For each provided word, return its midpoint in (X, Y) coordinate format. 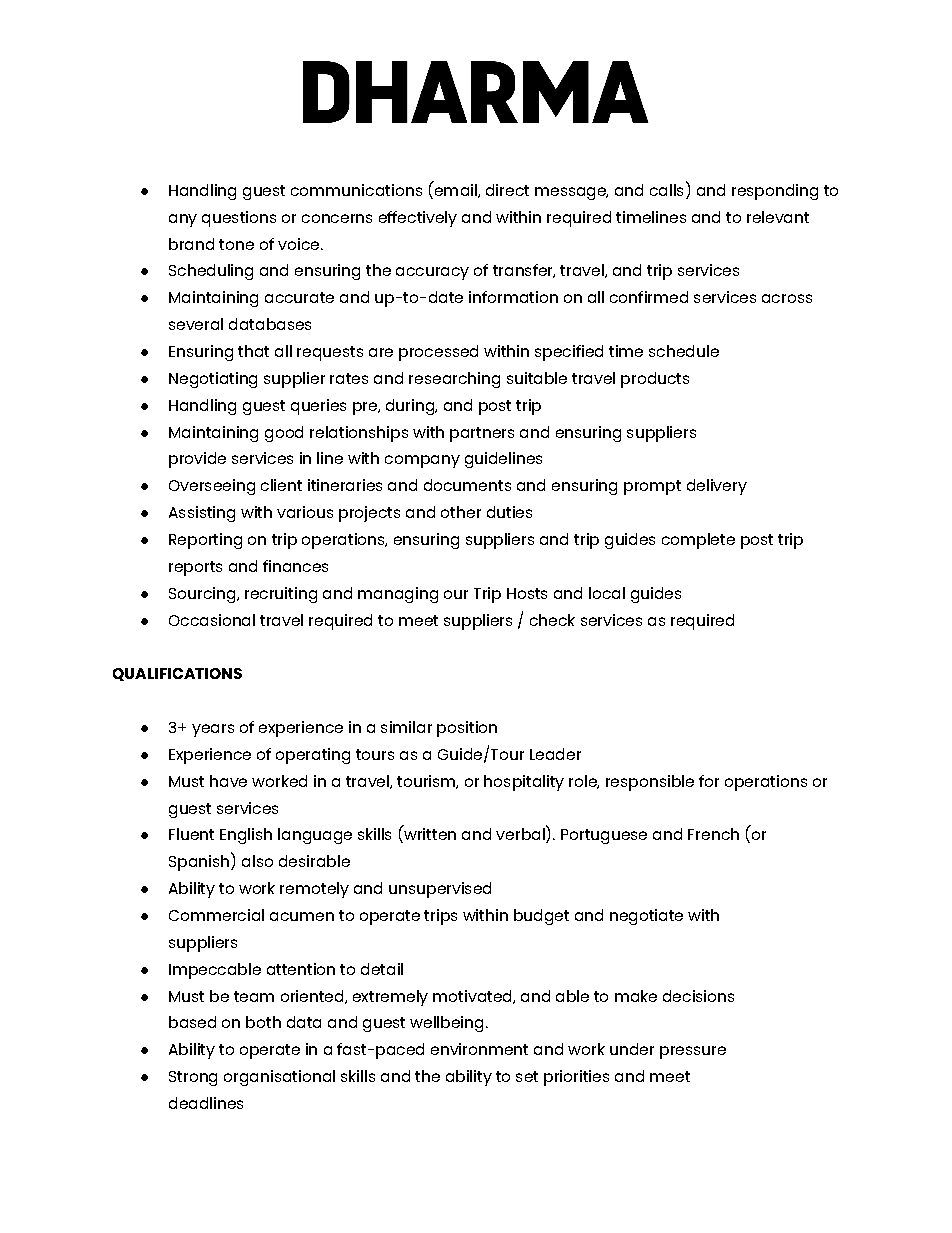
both (263, 1022)
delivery (717, 487)
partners (482, 434)
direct (507, 190)
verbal (521, 834)
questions (239, 219)
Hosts (527, 593)
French (713, 834)
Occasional (212, 620)
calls (666, 190)
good (284, 434)
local (607, 593)
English (246, 836)
